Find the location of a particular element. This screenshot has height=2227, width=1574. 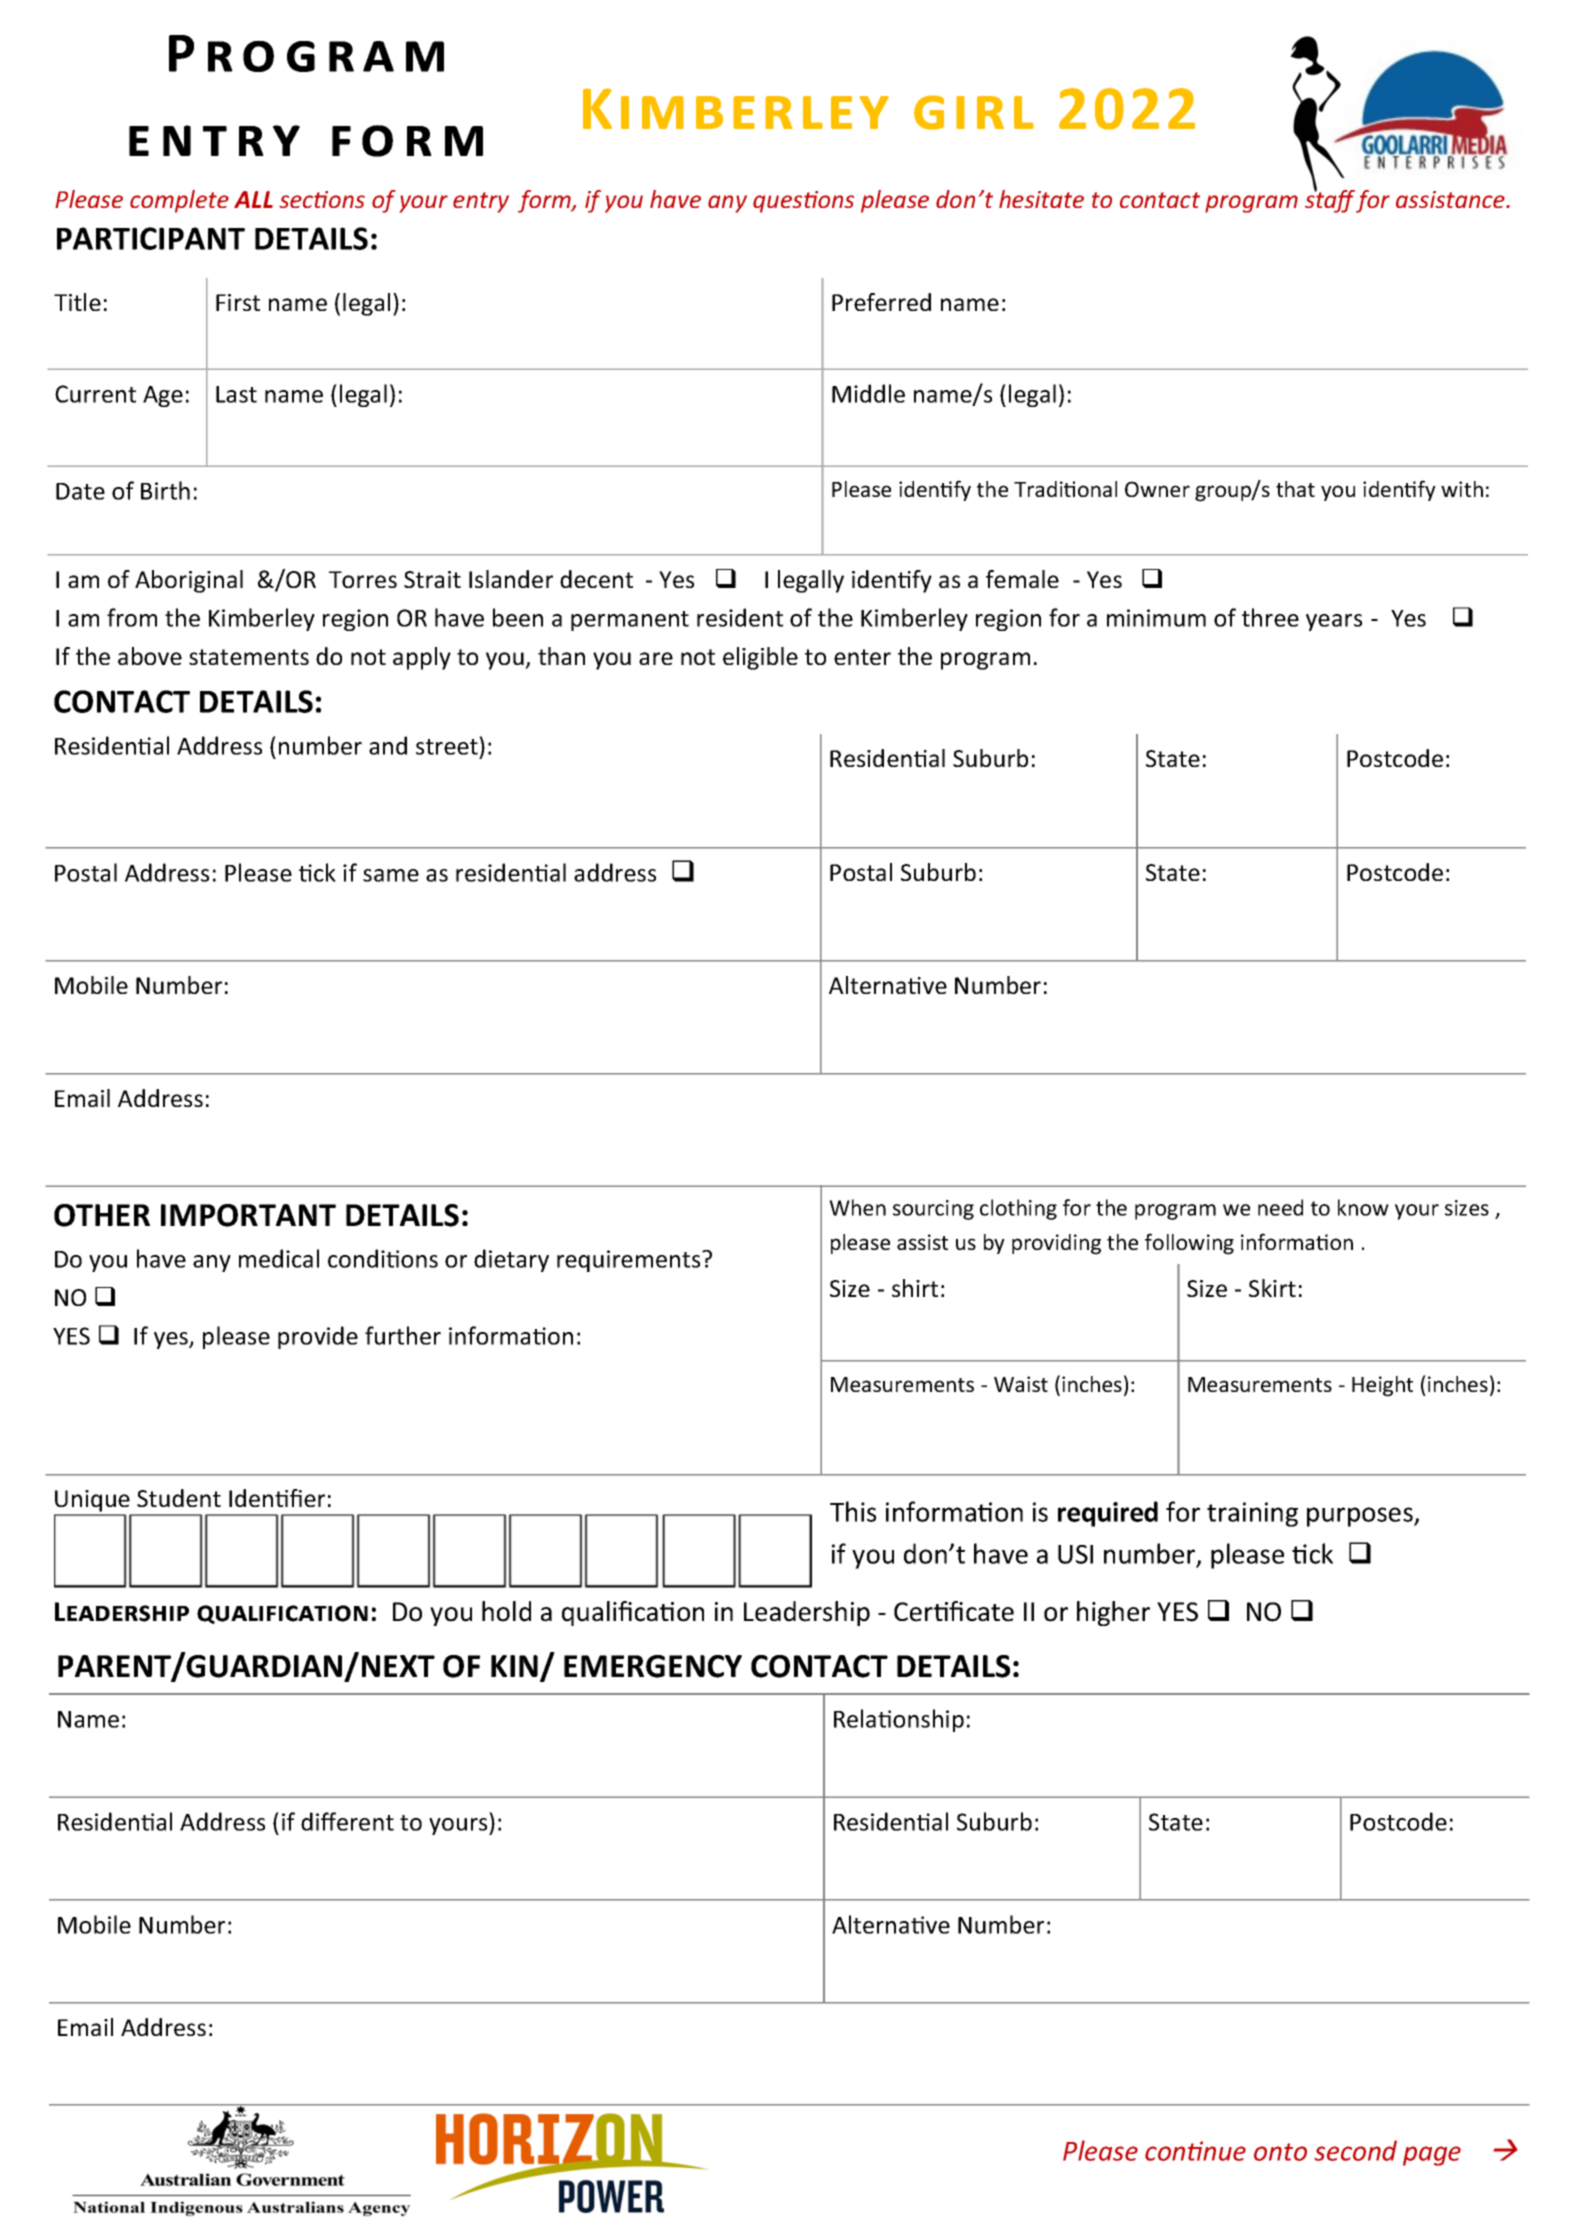

IMPORTANT is located at coordinates (248, 1215).
